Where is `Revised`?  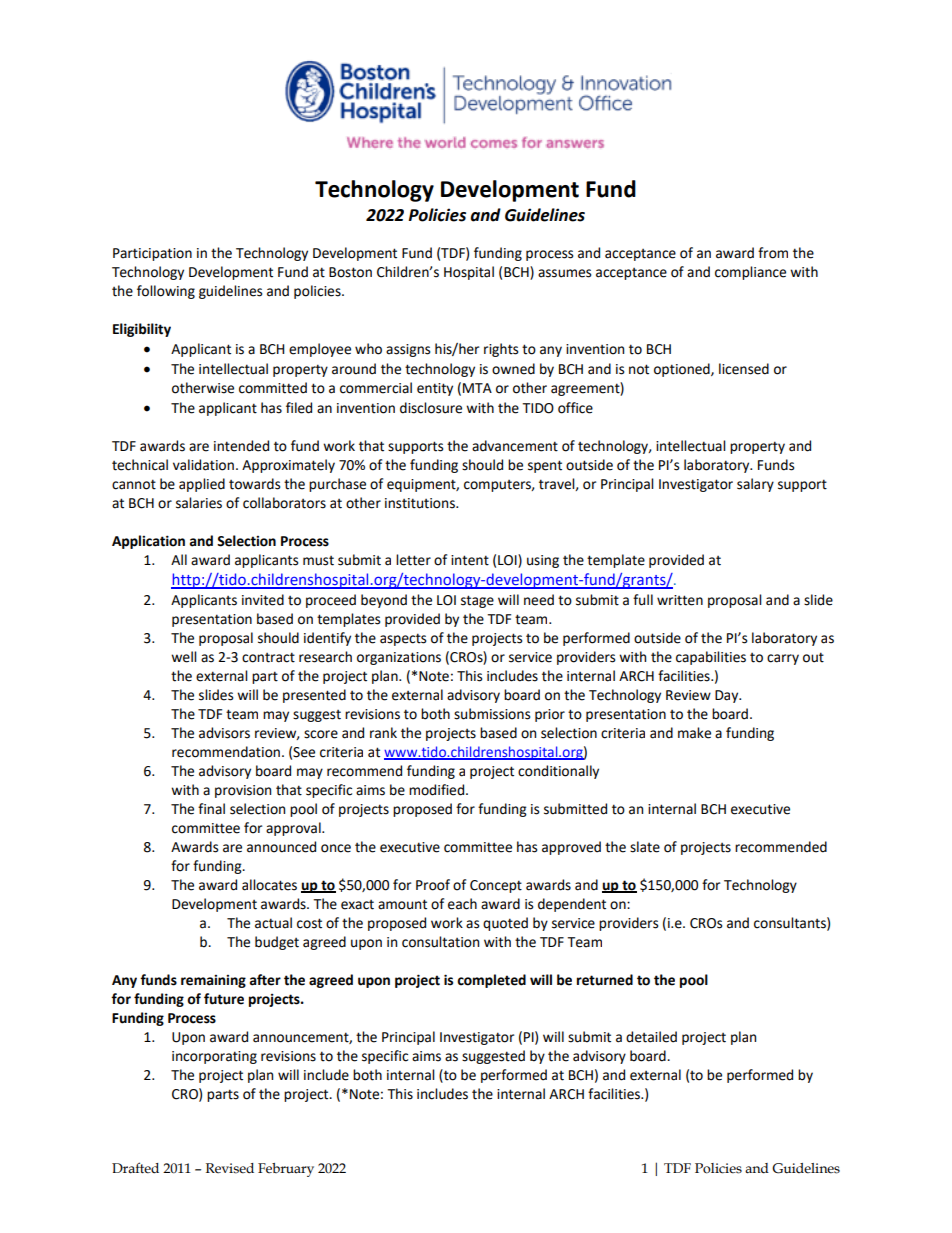
Revised is located at coordinates (230, 1168).
